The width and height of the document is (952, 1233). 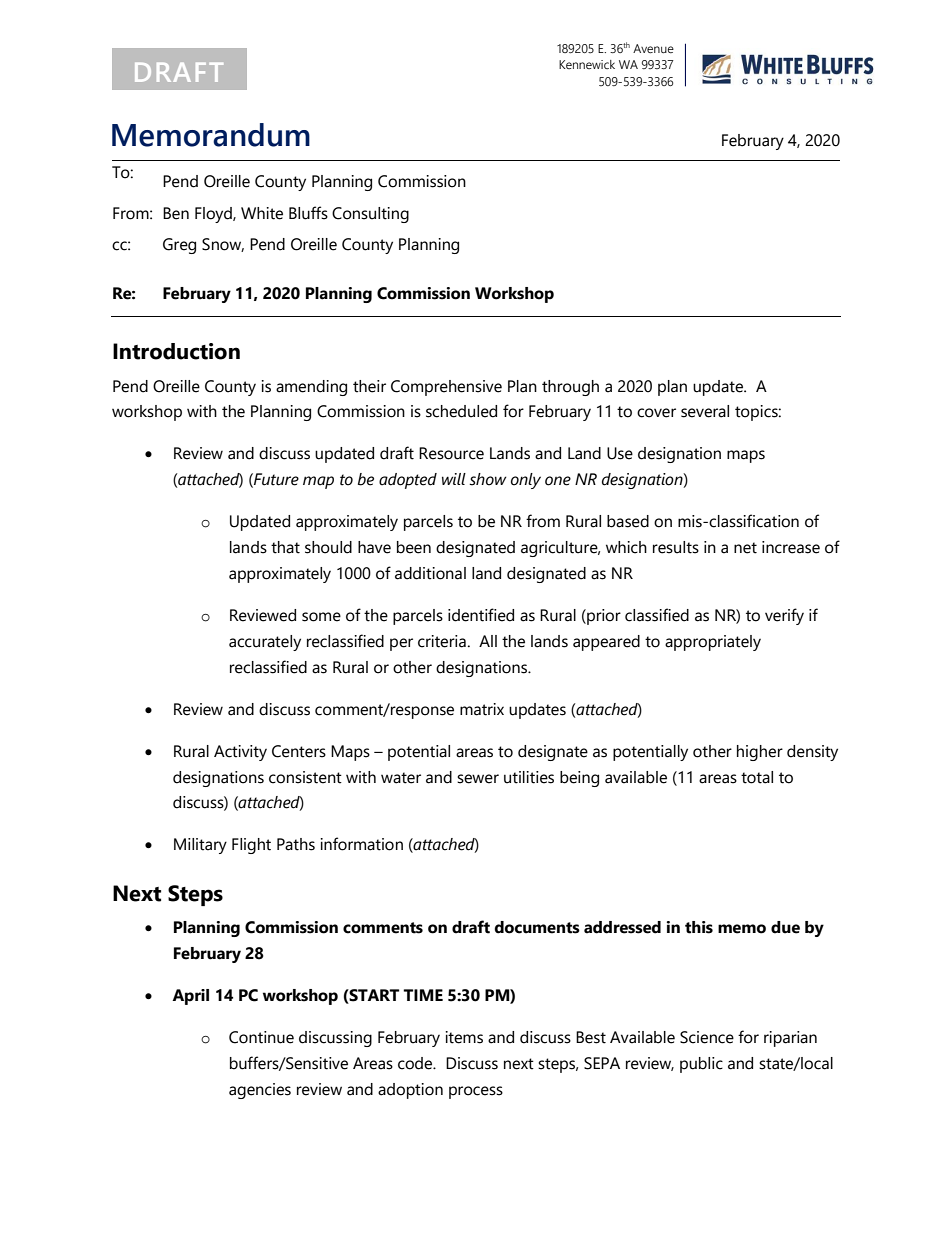 I want to click on matrix, so click(x=482, y=709).
